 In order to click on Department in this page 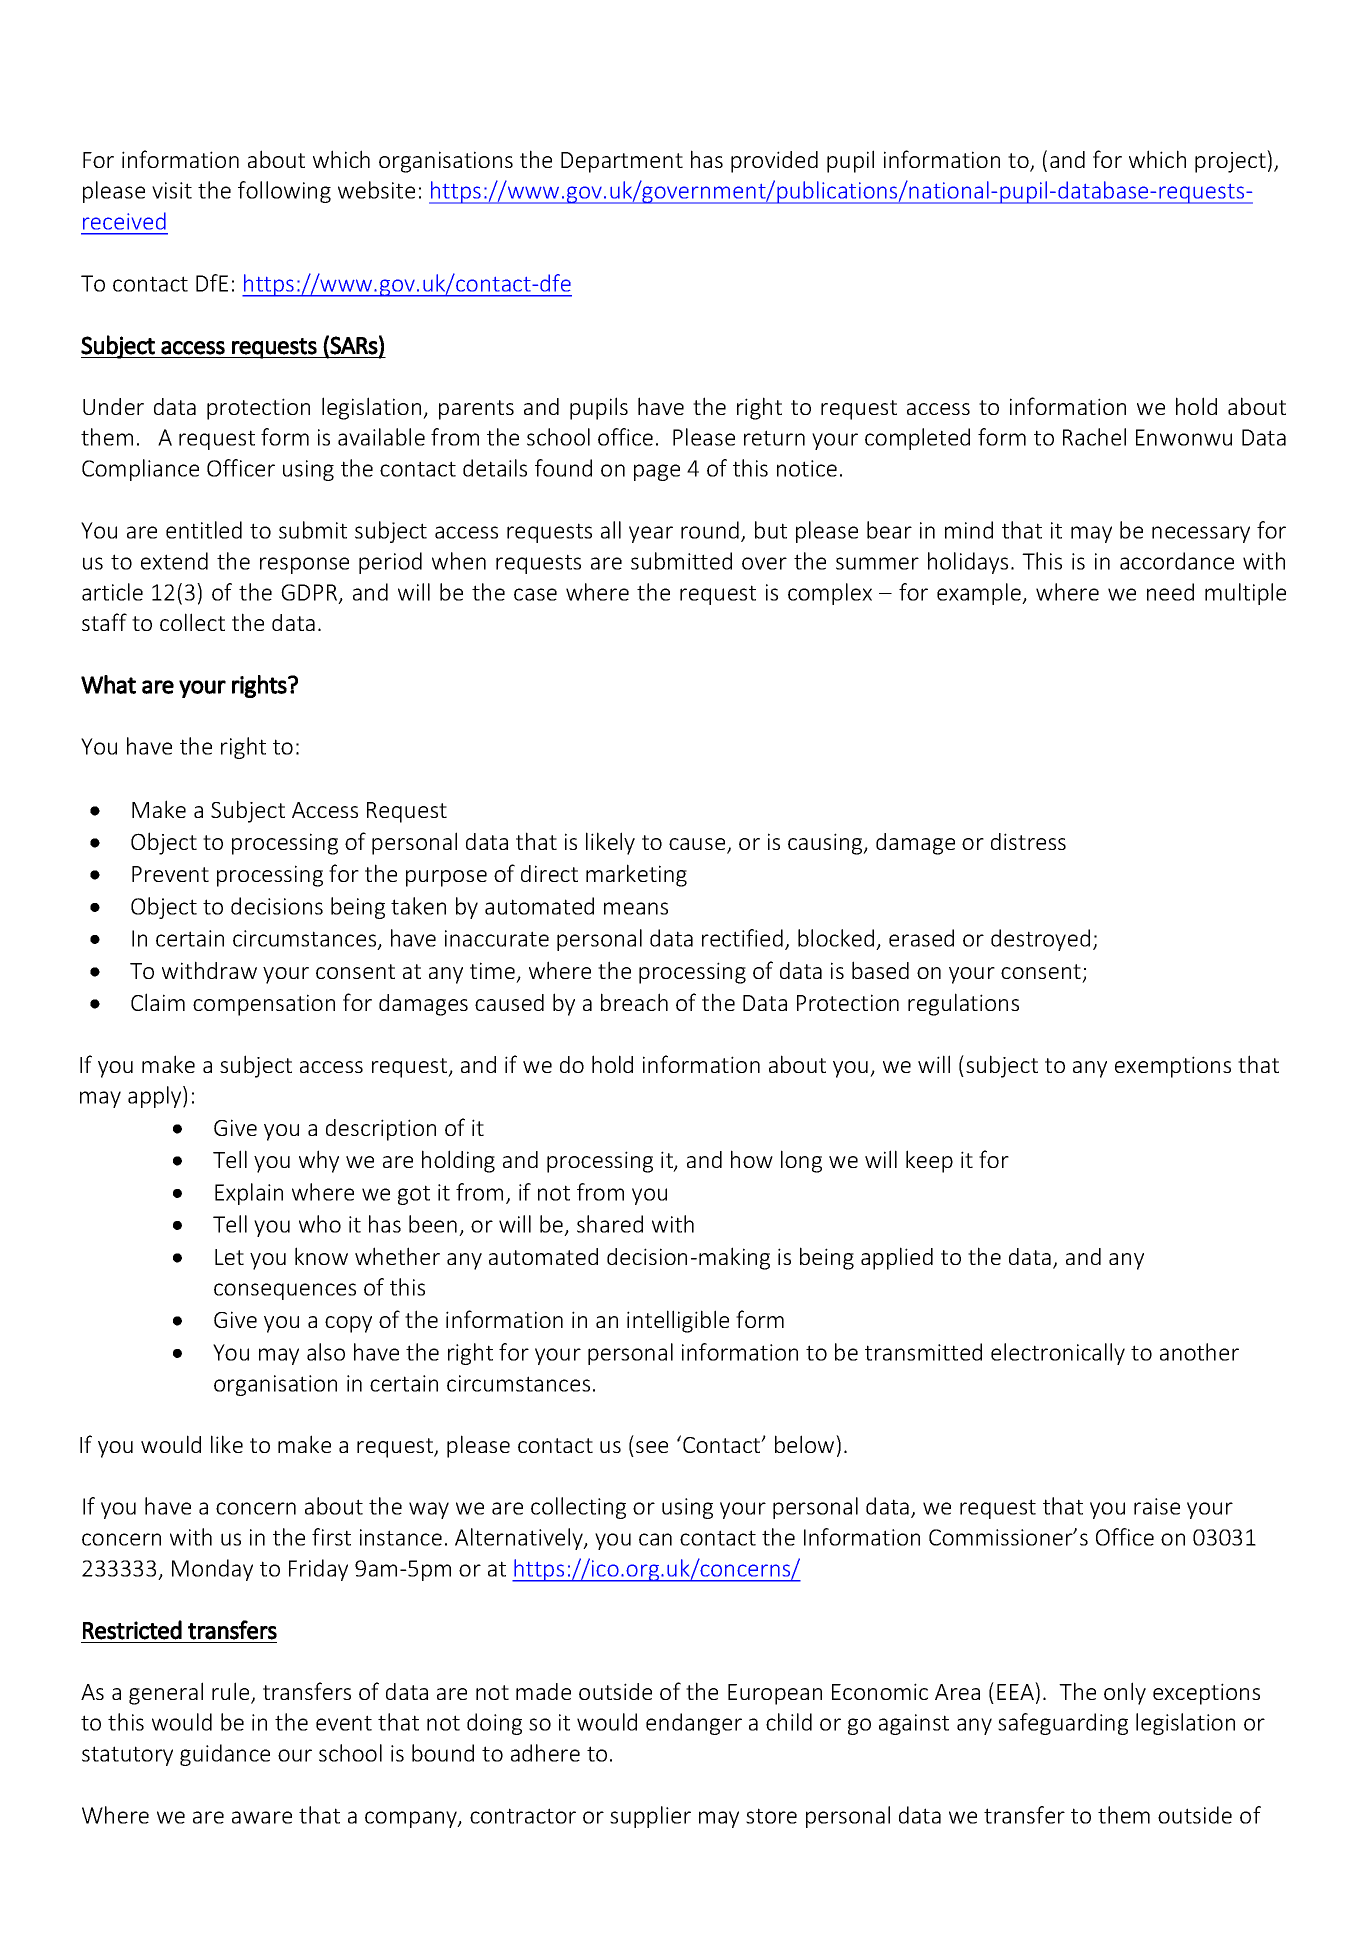, I will do `click(622, 162)`.
